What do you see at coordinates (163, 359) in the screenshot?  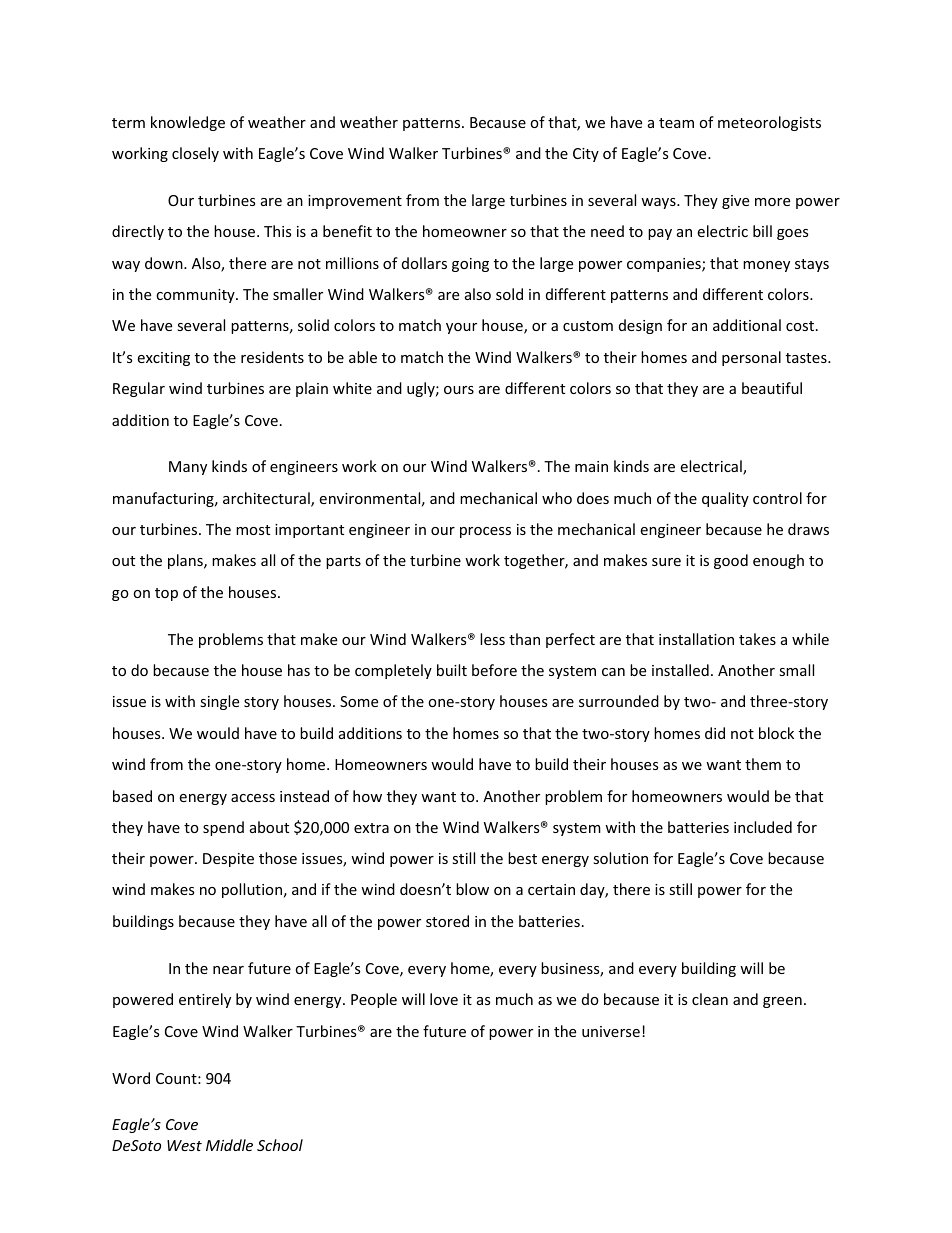 I see `exciting` at bounding box center [163, 359].
